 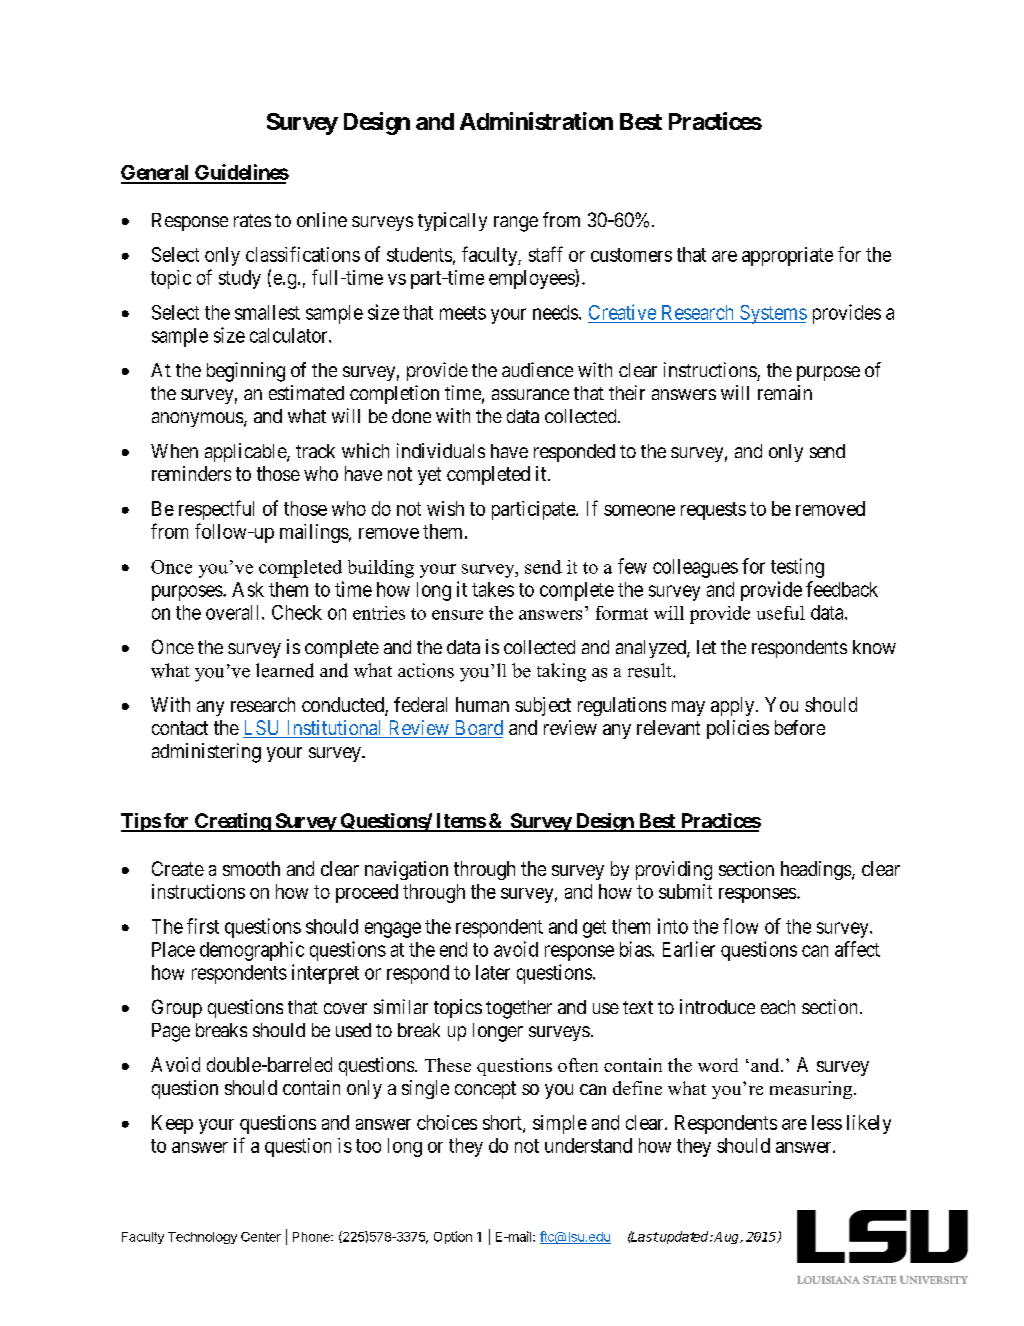 What do you see at coordinates (445, 508) in the page?
I see `wish` at bounding box center [445, 508].
